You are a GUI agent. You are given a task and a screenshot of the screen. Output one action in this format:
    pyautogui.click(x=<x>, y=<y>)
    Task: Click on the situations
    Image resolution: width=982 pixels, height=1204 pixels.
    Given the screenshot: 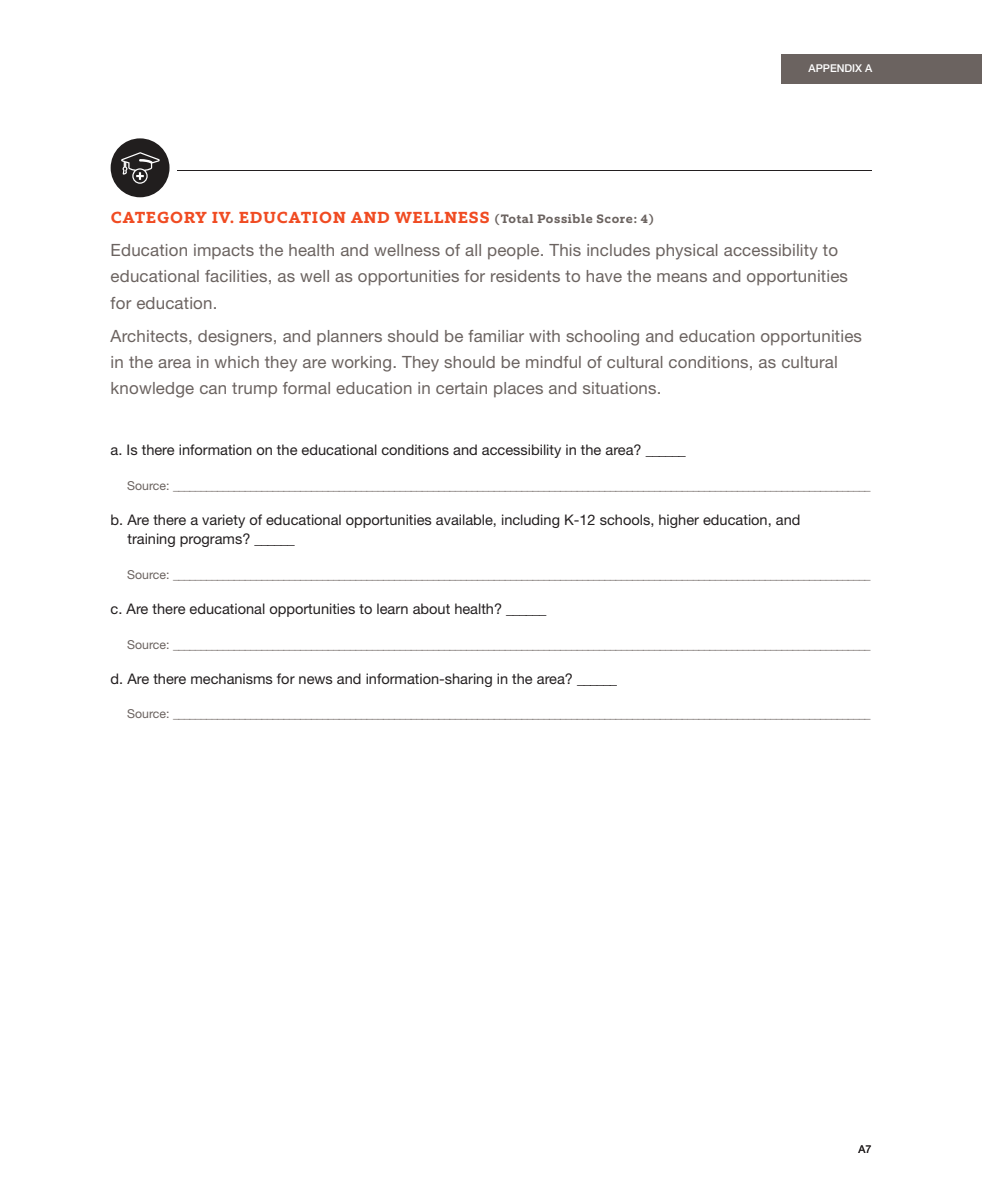 What is the action you would take?
    pyautogui.click(x=621, y=388)
